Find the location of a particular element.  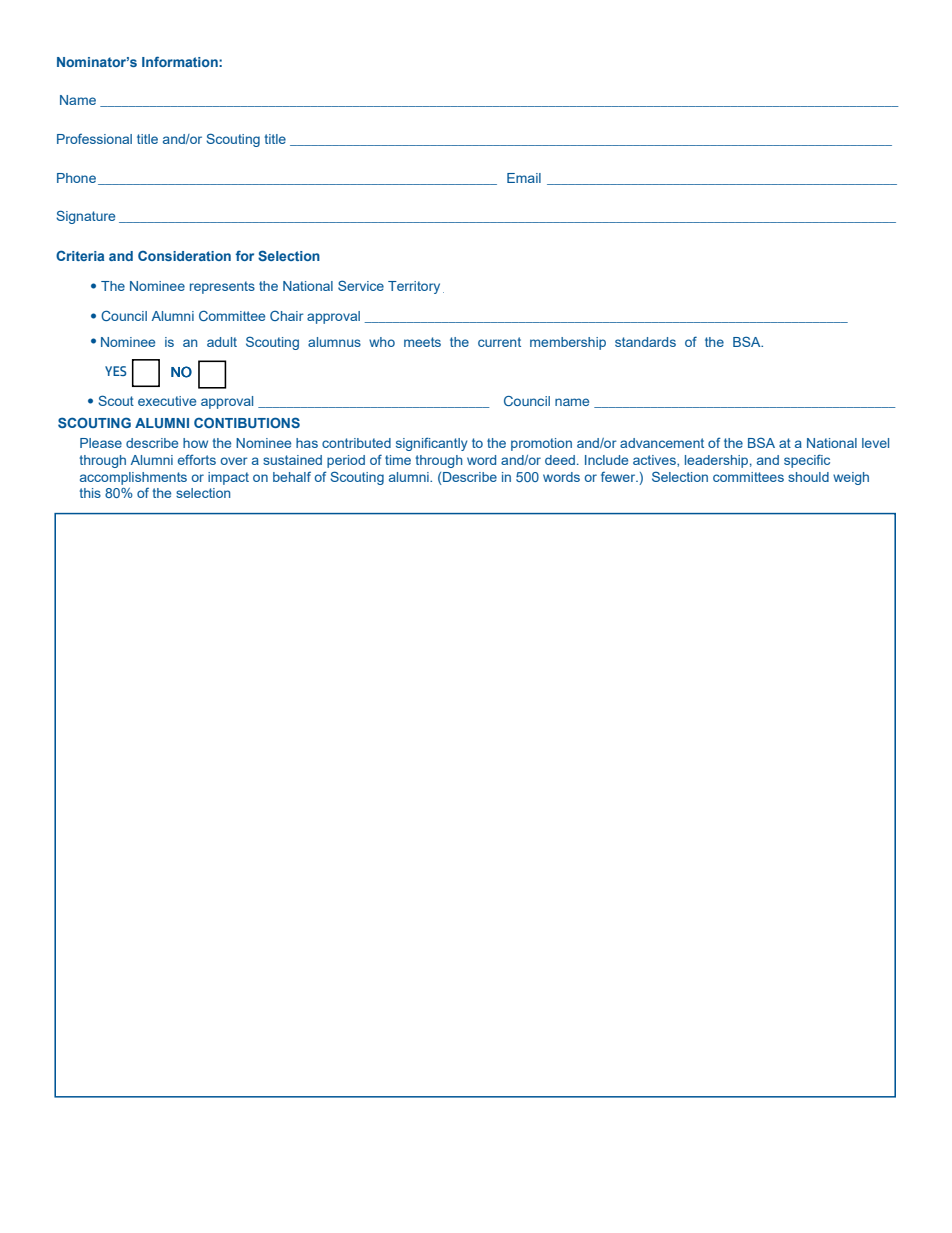

current is located at coordinates (499, 342).
